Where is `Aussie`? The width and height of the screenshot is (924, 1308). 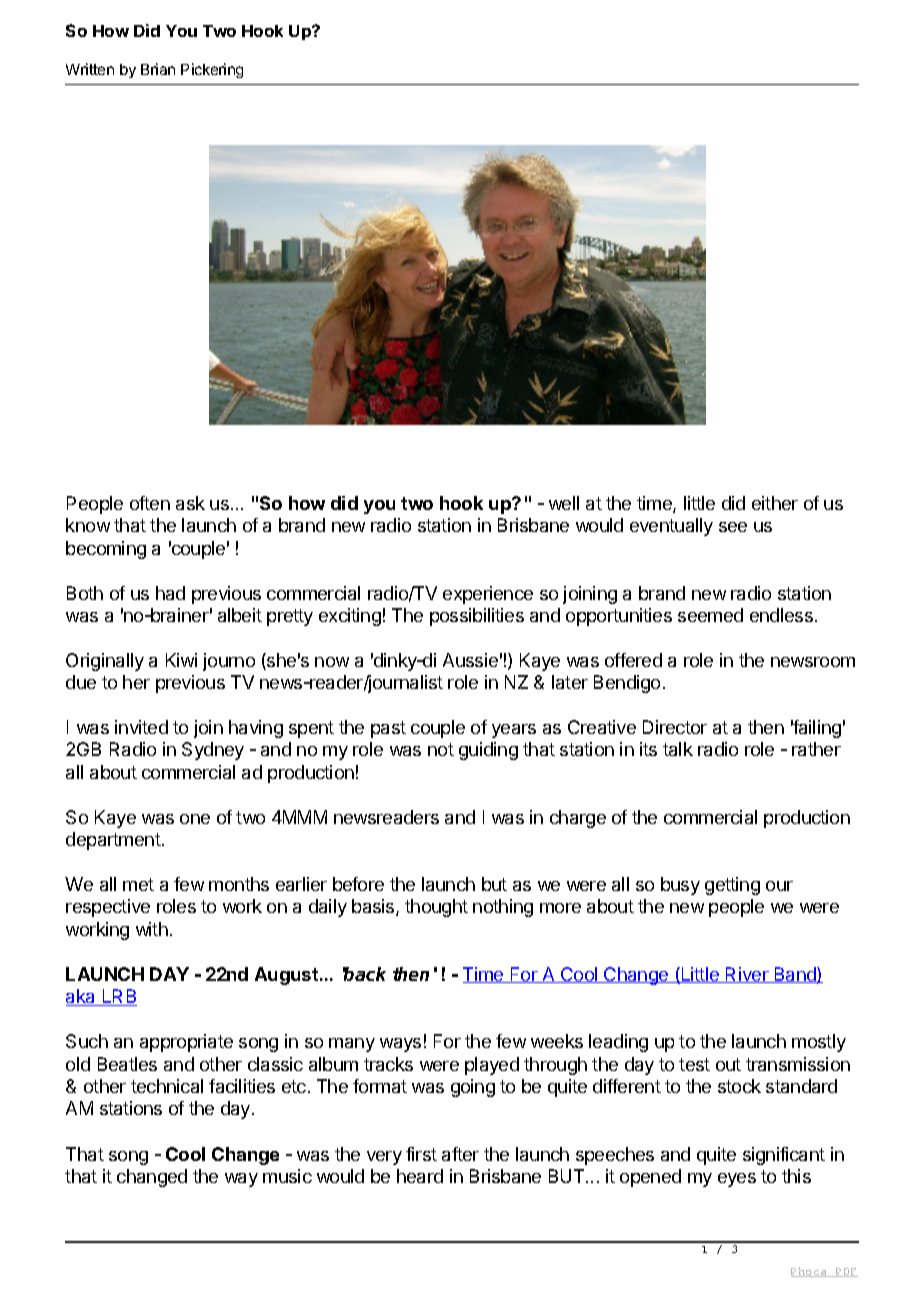 Aussie is located at coordinates (470, 660).
